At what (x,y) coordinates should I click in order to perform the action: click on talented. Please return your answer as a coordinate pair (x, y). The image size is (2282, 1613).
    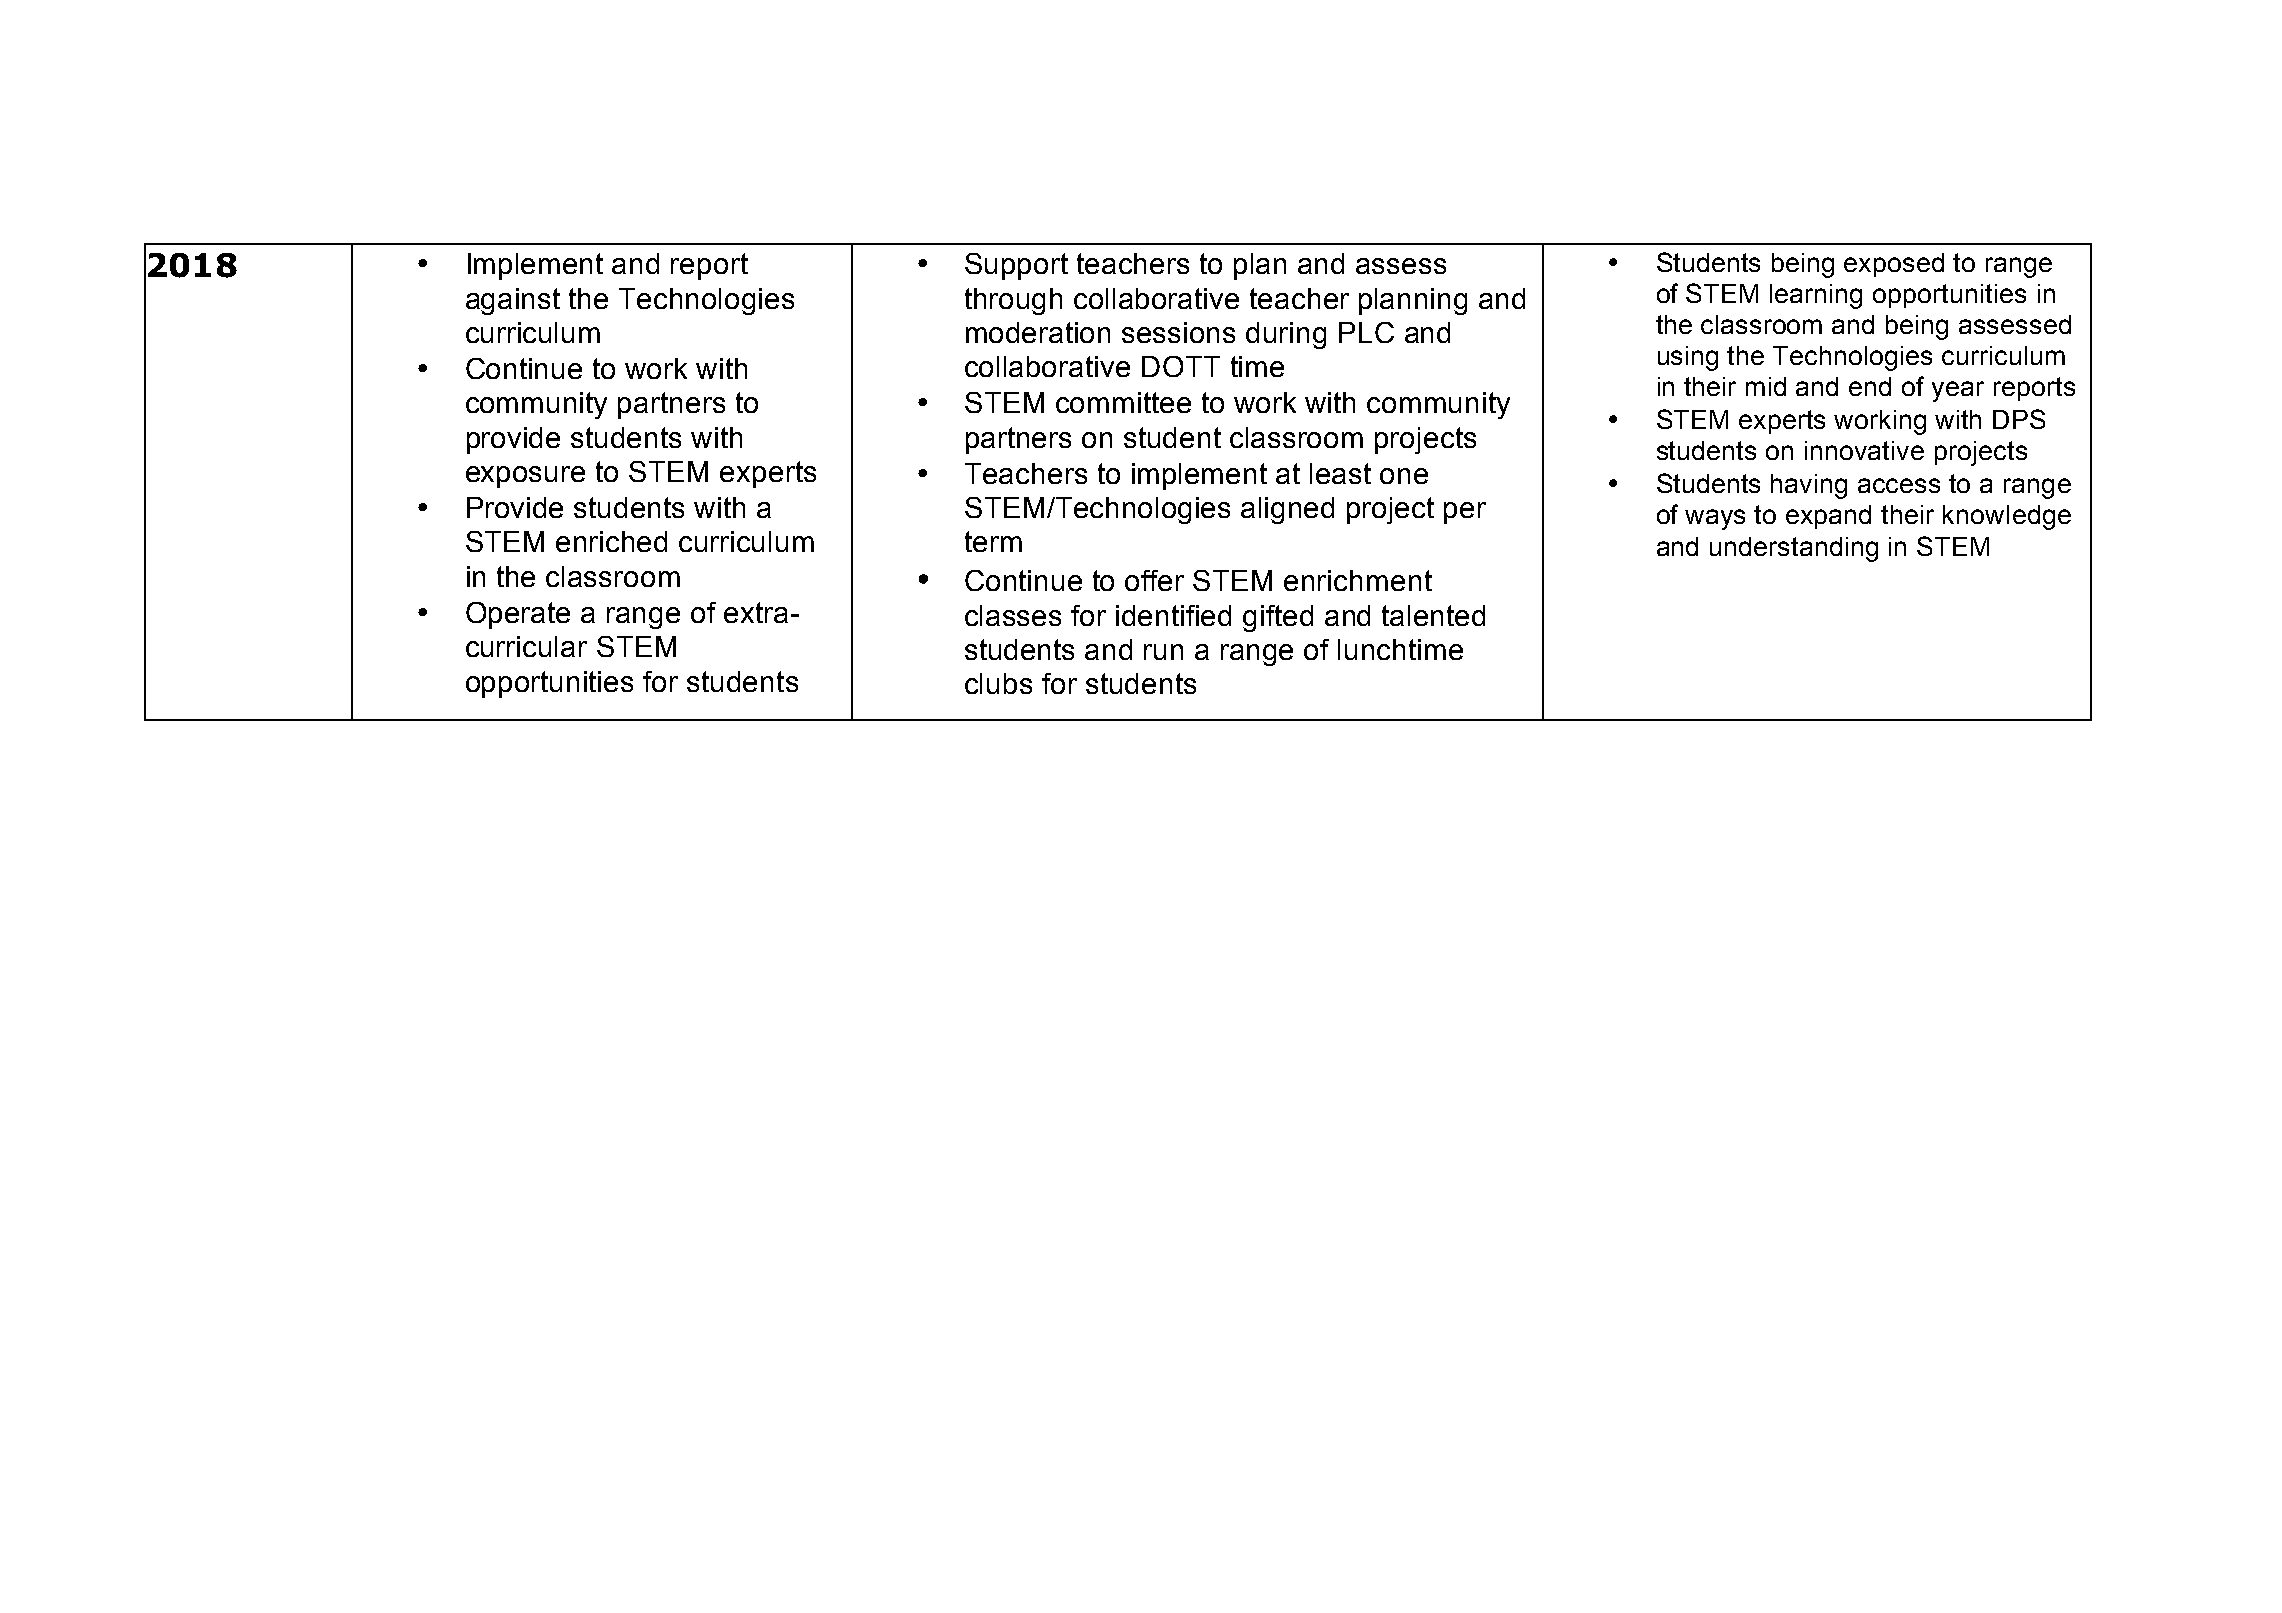
    Looking at the image, I should click on (1433, 615).
